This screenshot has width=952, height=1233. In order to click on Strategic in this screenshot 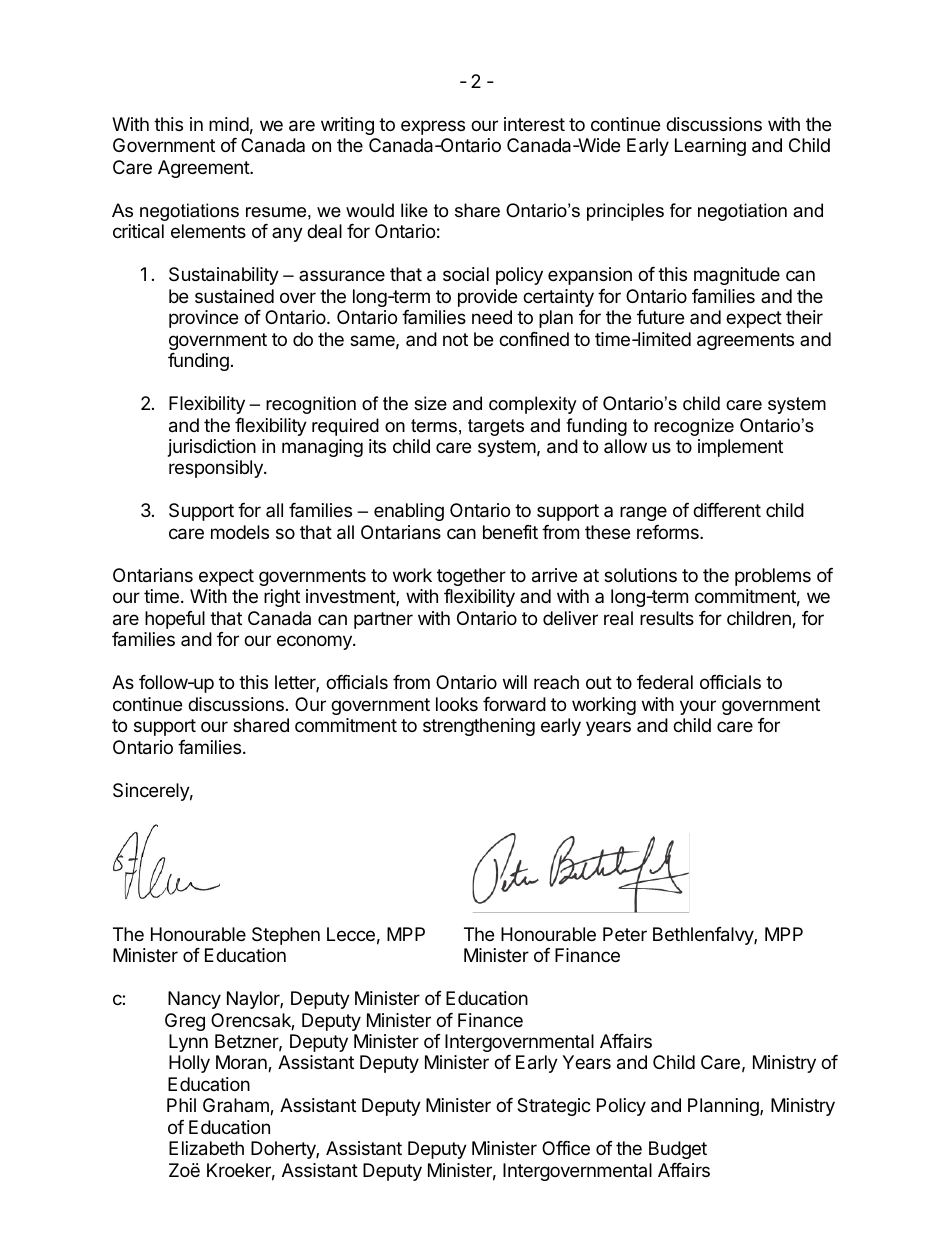, I will do `click(554, 1107)`.
